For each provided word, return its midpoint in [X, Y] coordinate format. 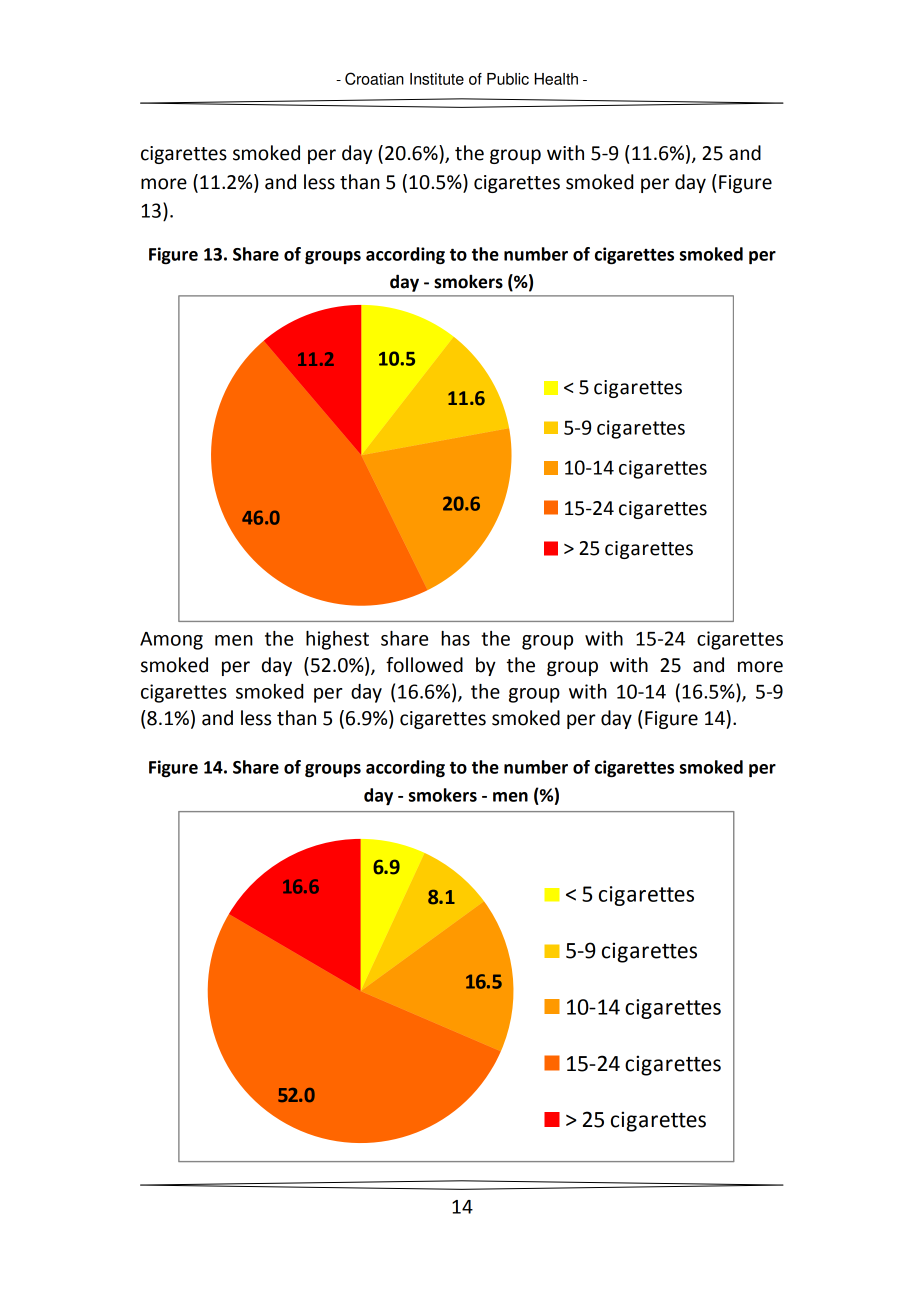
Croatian [374, 78]
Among [171, 641]
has [455, 638]
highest [337, 640]
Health [556, 79]
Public [508, 79]
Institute [437, 79]
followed [424, 665]
